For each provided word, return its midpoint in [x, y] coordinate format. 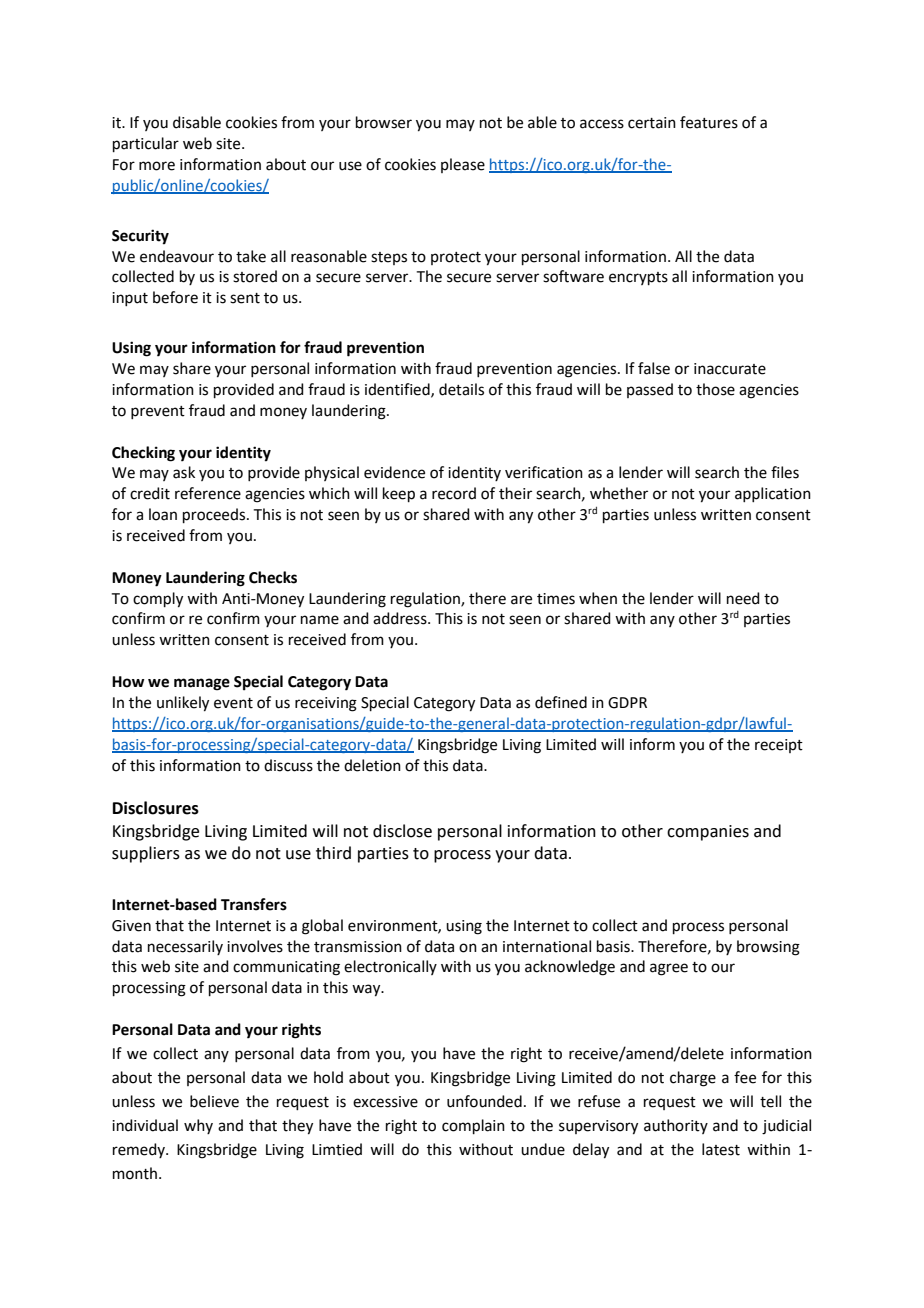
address [401, 618]
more [157, 166]
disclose [402, 831]
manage [202, 684]
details [461, 389]
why [198, 1126]
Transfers [254, 904]
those [715, 389]
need [743, 598]
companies [708, 833]
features [709, 122]
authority [676, 1126]
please [463, 165]
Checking [143, 454]
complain [473, 1126]
